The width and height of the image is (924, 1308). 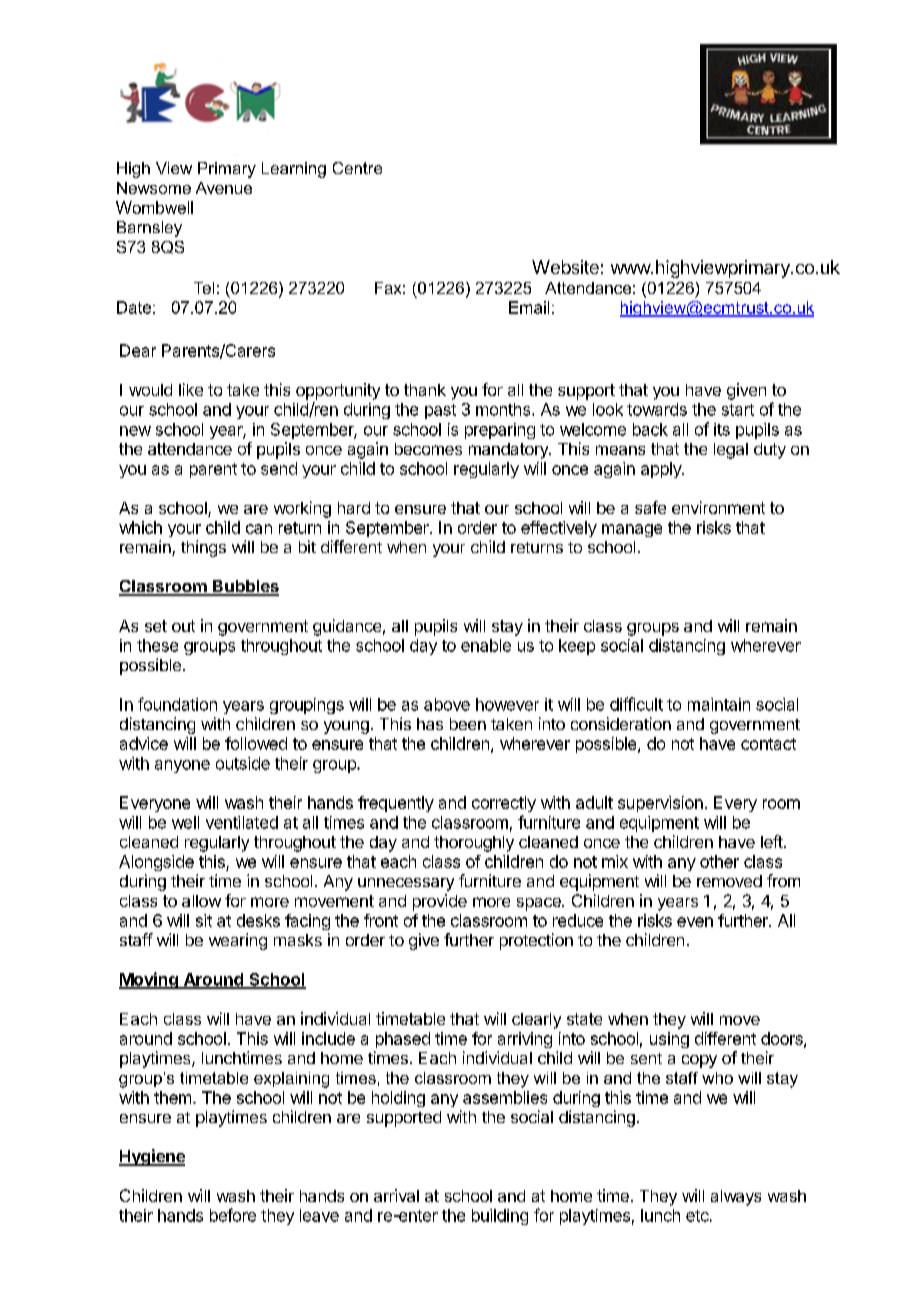 I want to click on Centre, so click(x=357, y=168).
